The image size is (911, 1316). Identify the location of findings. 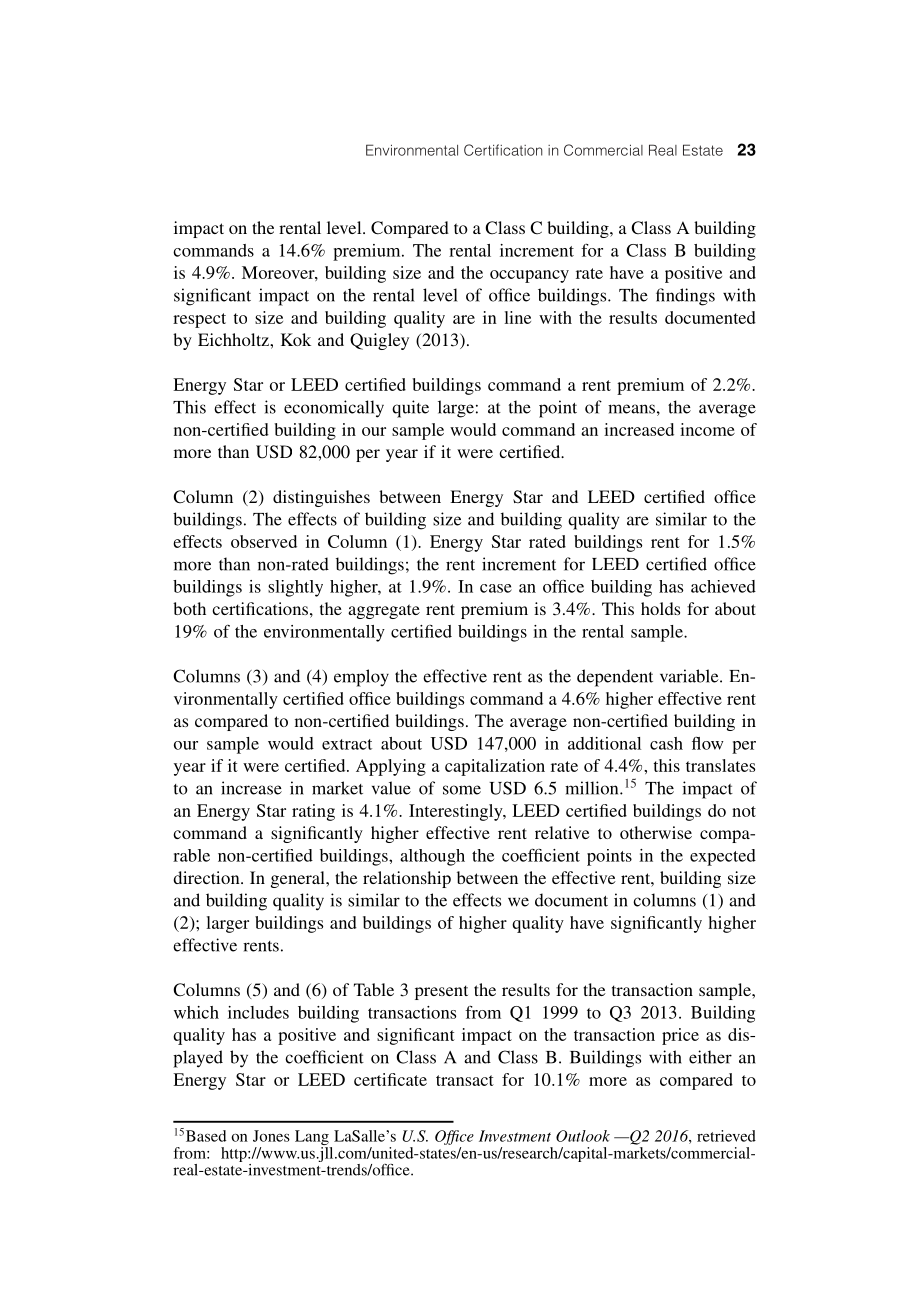
(685, 297).
